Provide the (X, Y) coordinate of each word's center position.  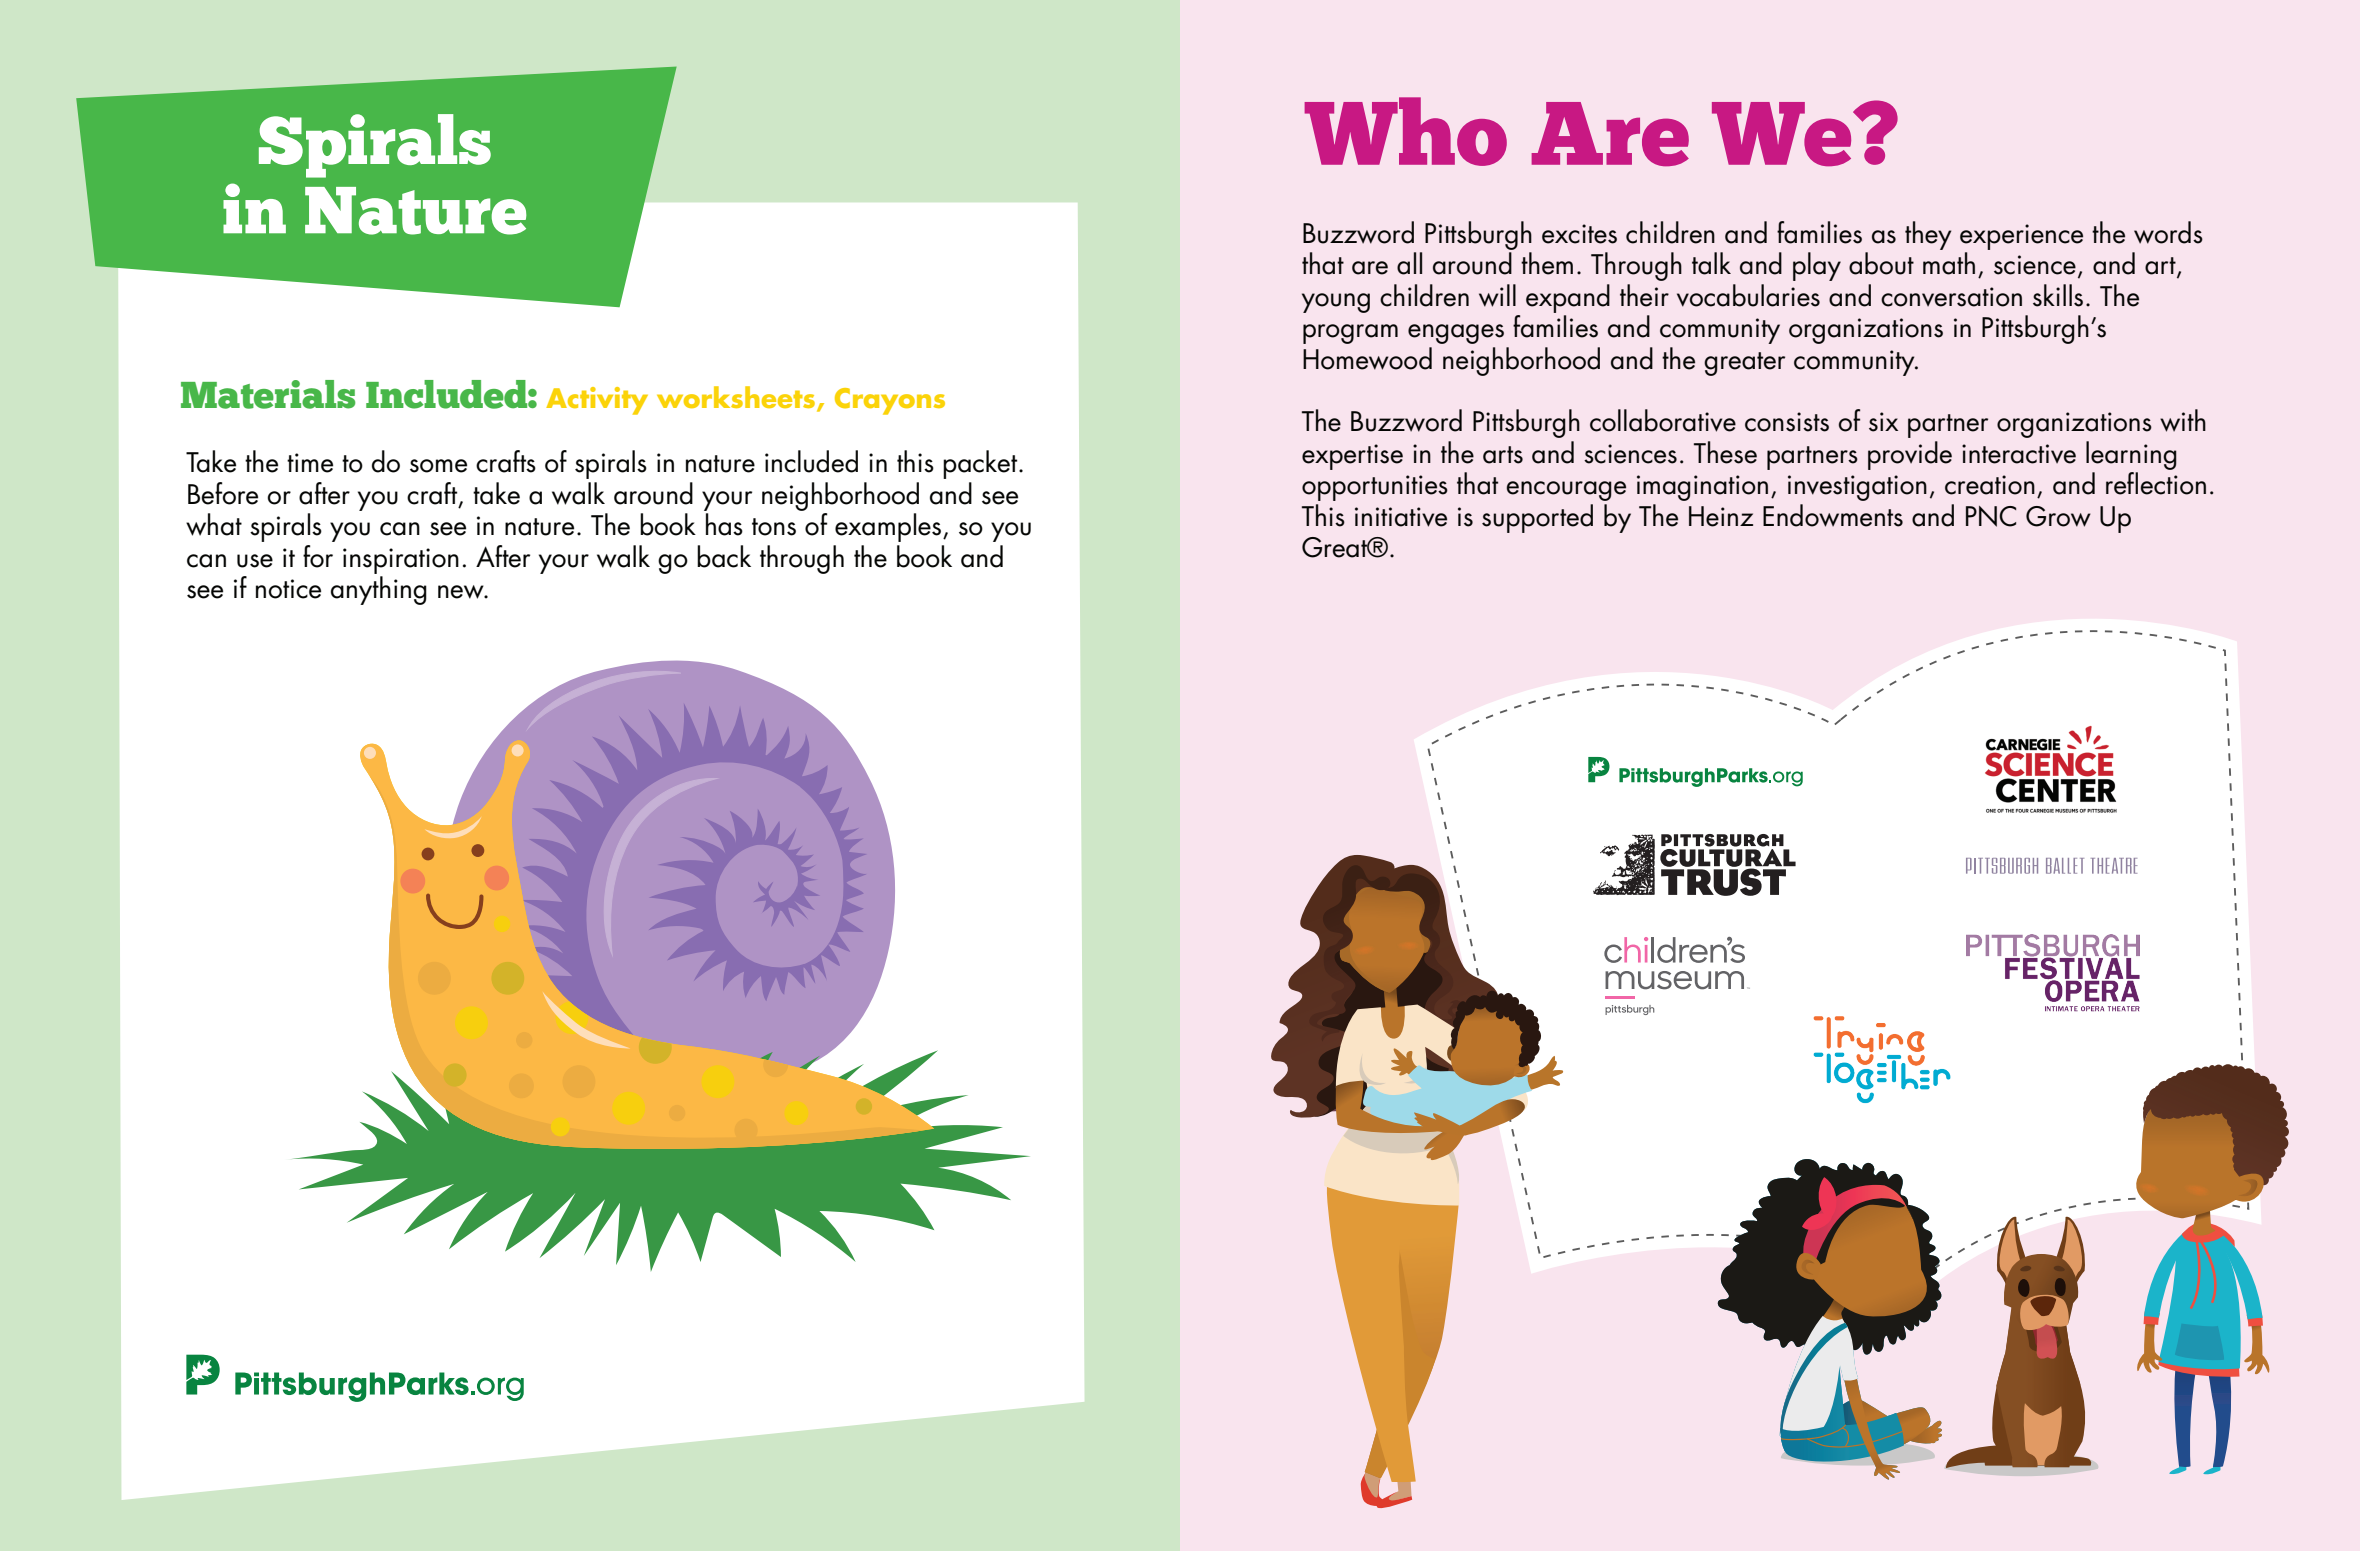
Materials (268, 394)
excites (1579, 234)
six (1883, 422)
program (1350, 334)
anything (379, 590)
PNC (1991, 516)
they (1928, 235)
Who (1405, 131)
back (724, 556)
